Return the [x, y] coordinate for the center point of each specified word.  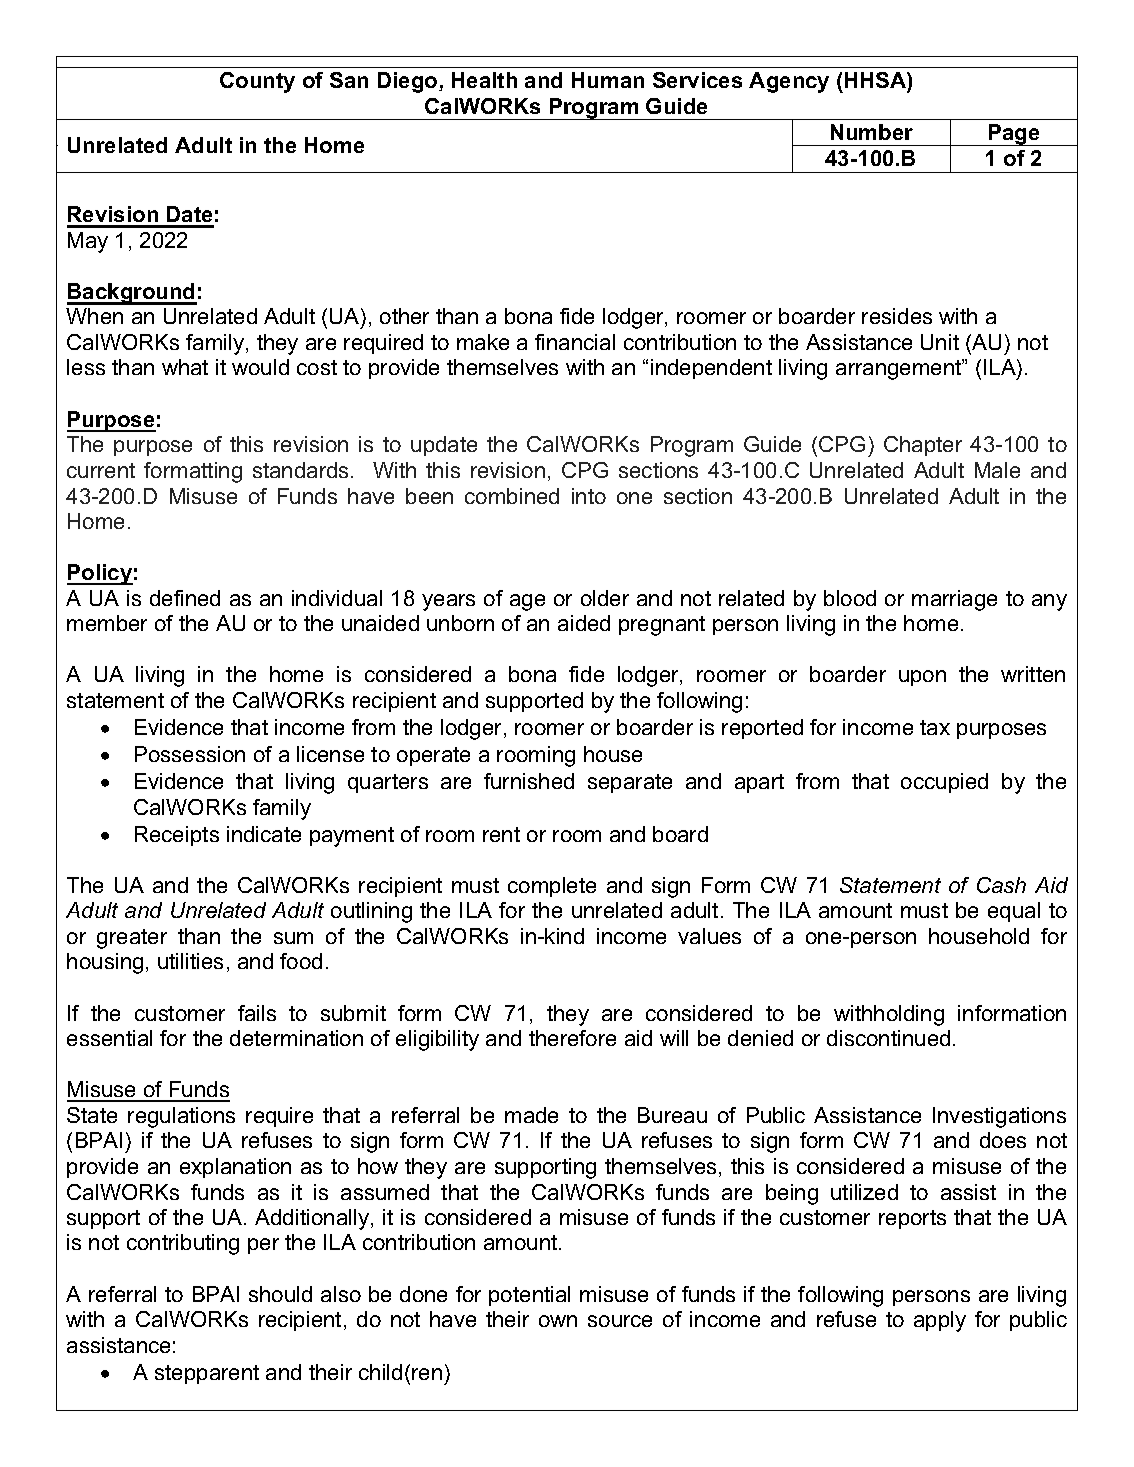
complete [552, 887]
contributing [183, 1244]
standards [302, 470]
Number [872, 132]
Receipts [177, 836]
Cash [1001, 885]
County [257, 82]
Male [997, 470]
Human [608, 80]
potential [529, 1296]
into [589, 496]
